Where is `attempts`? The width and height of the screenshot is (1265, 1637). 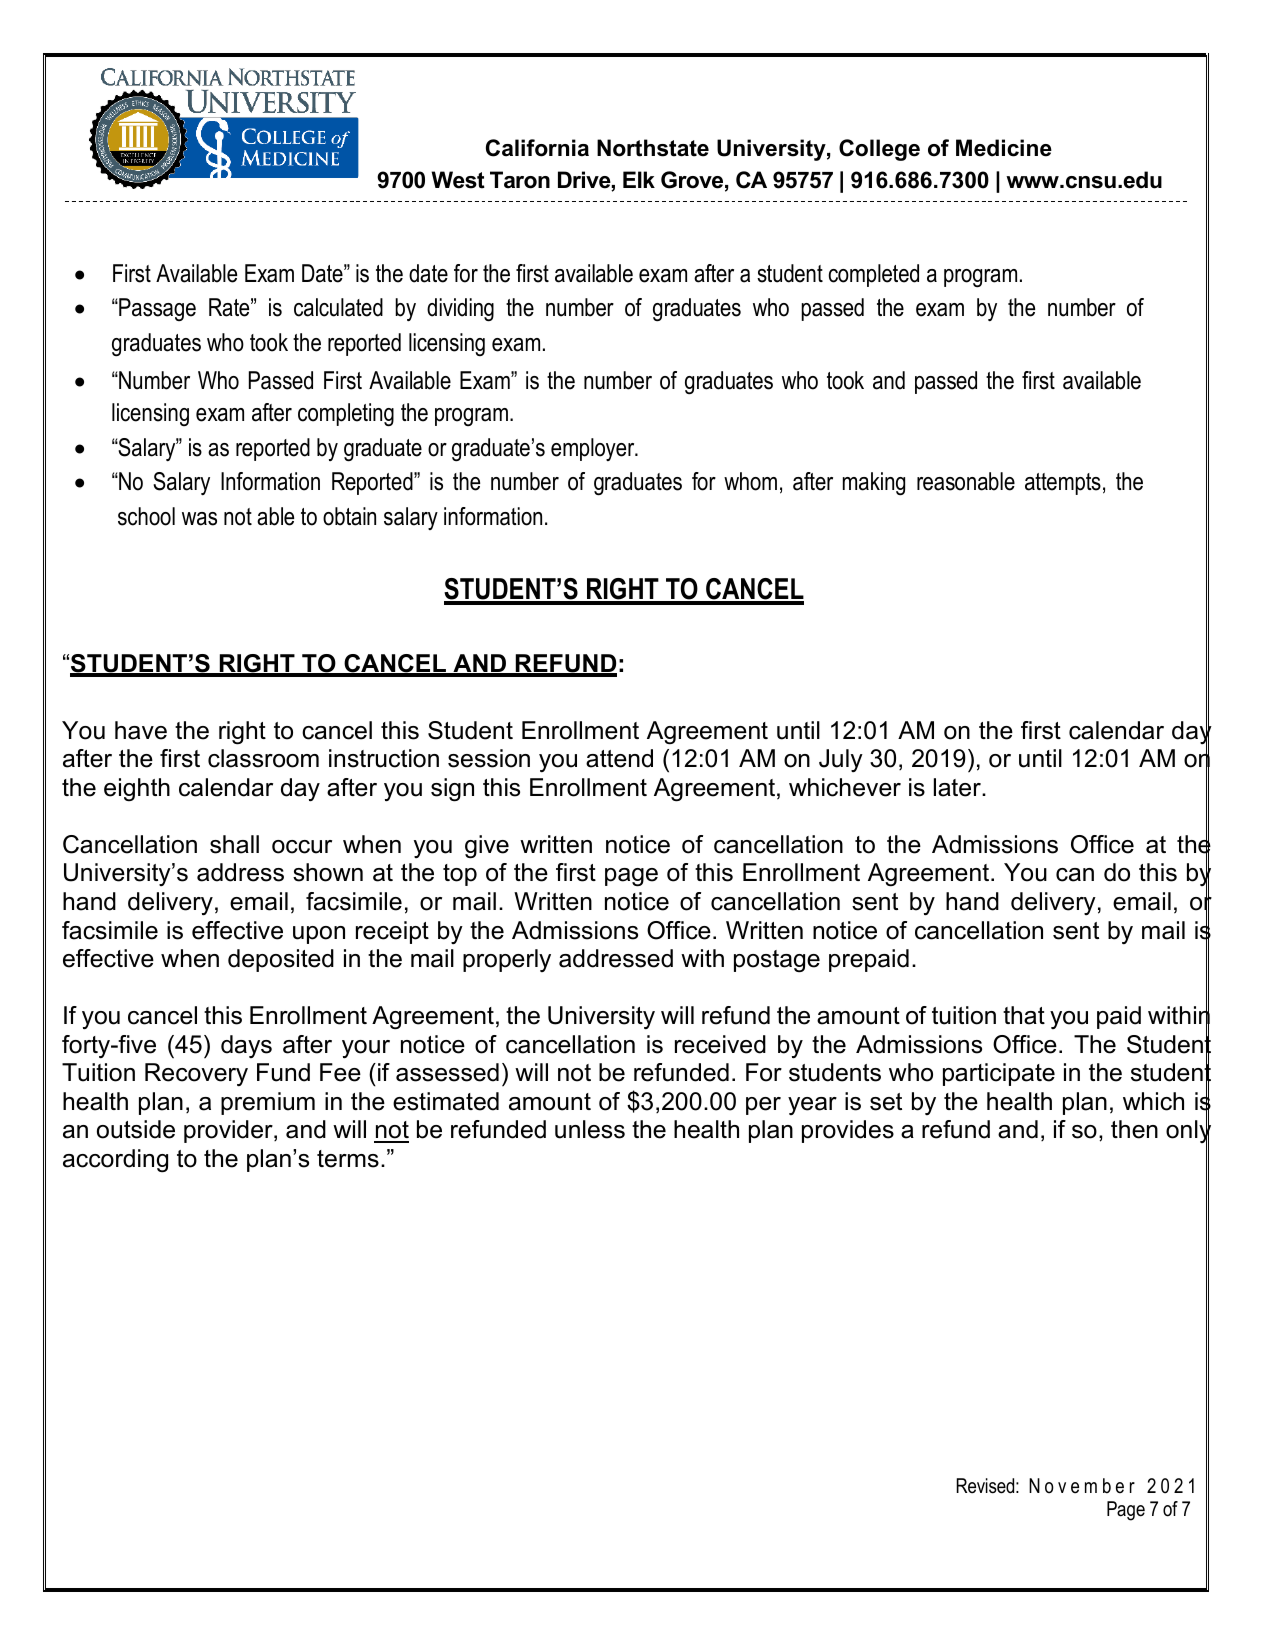
attempts is located at coordinates (1063, 484).
